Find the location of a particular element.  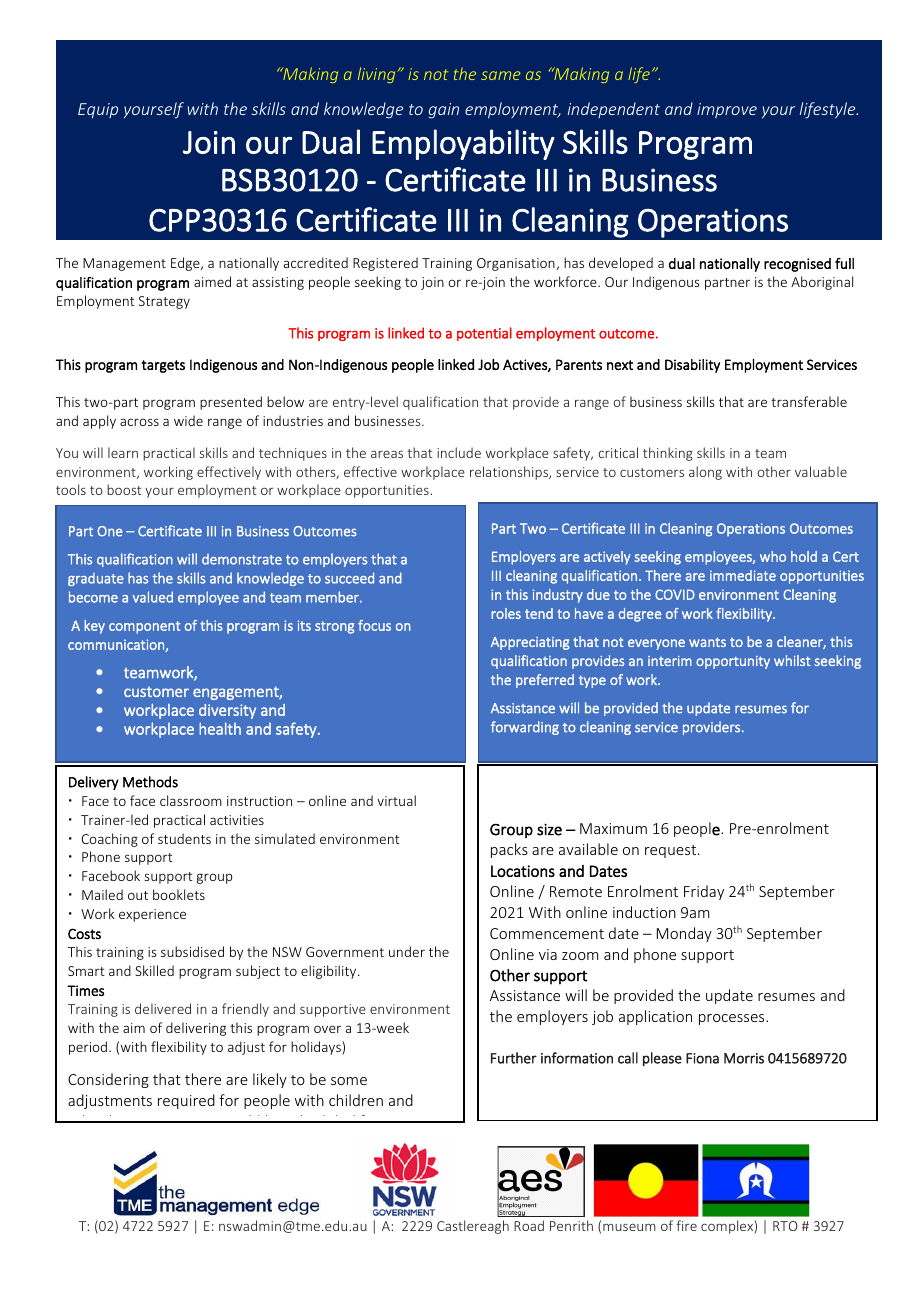

roles is located at coordinates (506, 613).
